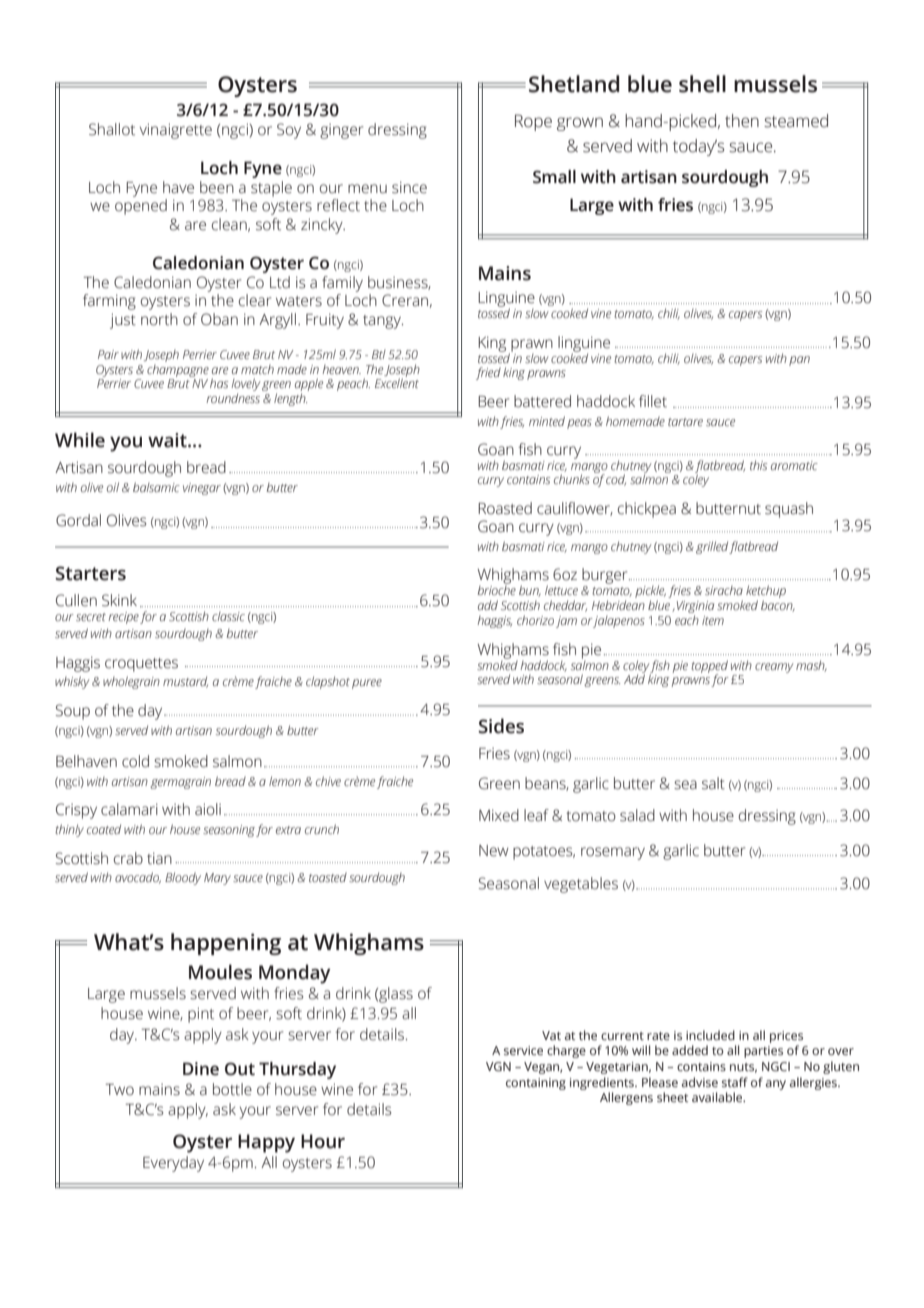 This screenshot has width=924, height=1308. I want to click on Everyday, so click(173, 1164).
